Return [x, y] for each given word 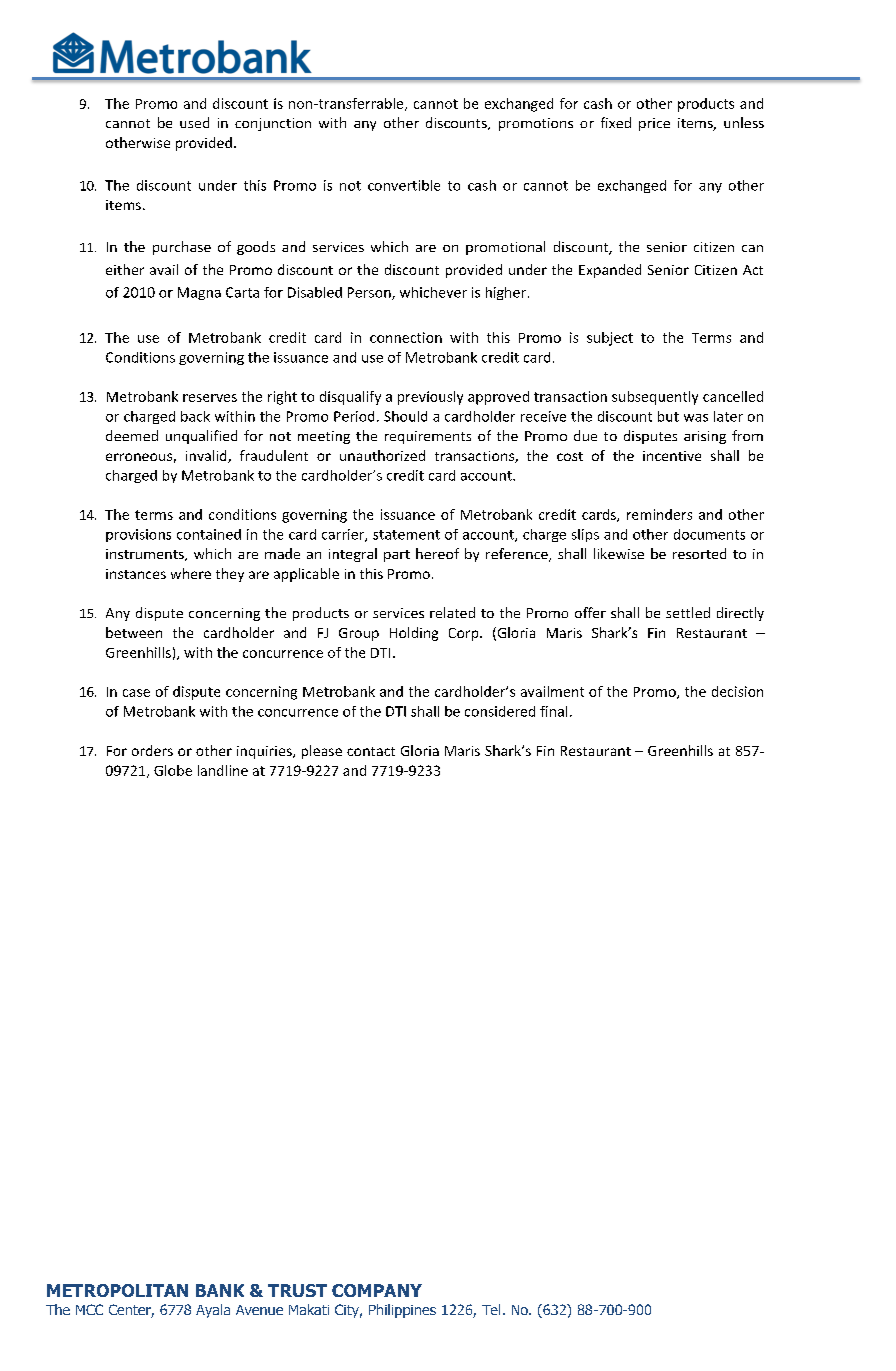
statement [406, 535]
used [194, 122]
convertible [404, 185]
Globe [173, 770]
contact [371, 751]
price [654, 124]
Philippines [402, 1311]
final [553, 711]
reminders [659, 514]
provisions [138, 535]
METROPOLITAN [117, 1290]
